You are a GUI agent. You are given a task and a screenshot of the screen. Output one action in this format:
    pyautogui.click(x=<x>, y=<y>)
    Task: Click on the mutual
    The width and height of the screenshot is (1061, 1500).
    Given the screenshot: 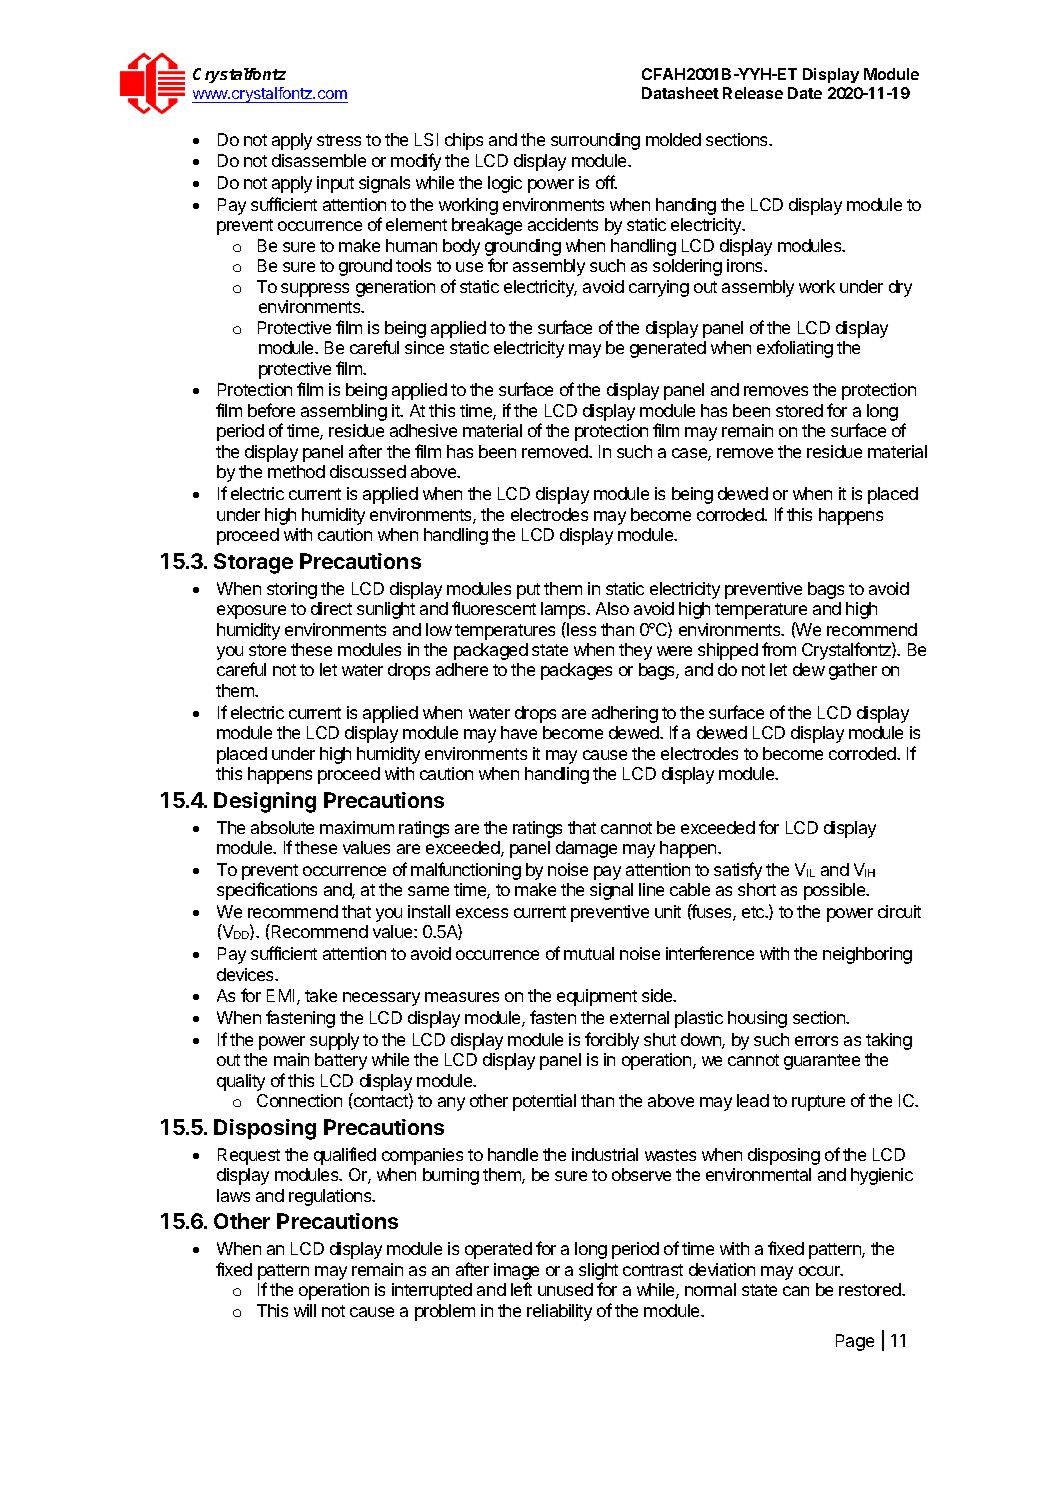 What is the action you would take?
    pyautogui.click(x=589, y=953)
